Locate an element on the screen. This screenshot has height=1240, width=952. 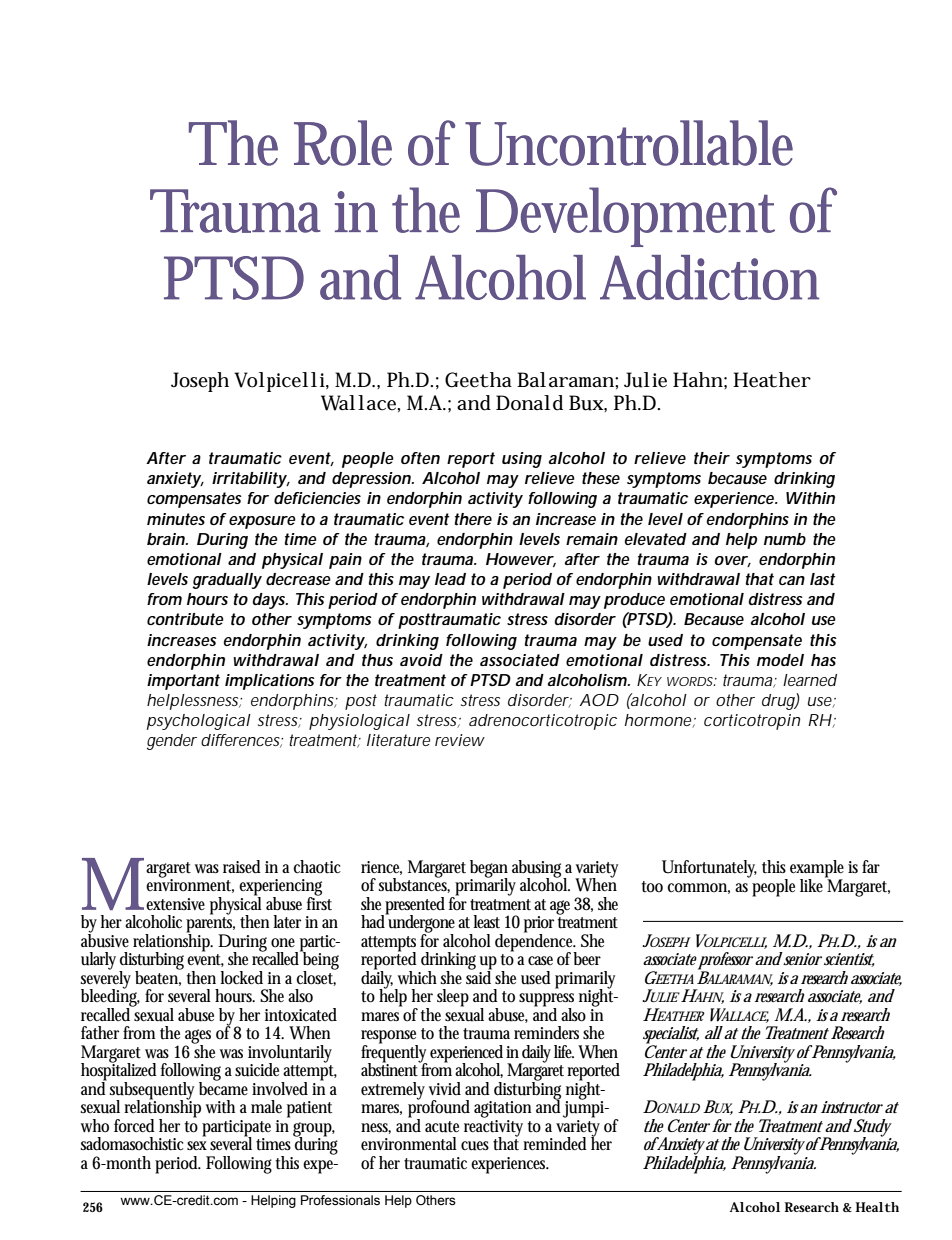
raised is located at coordinates (242, 867).
